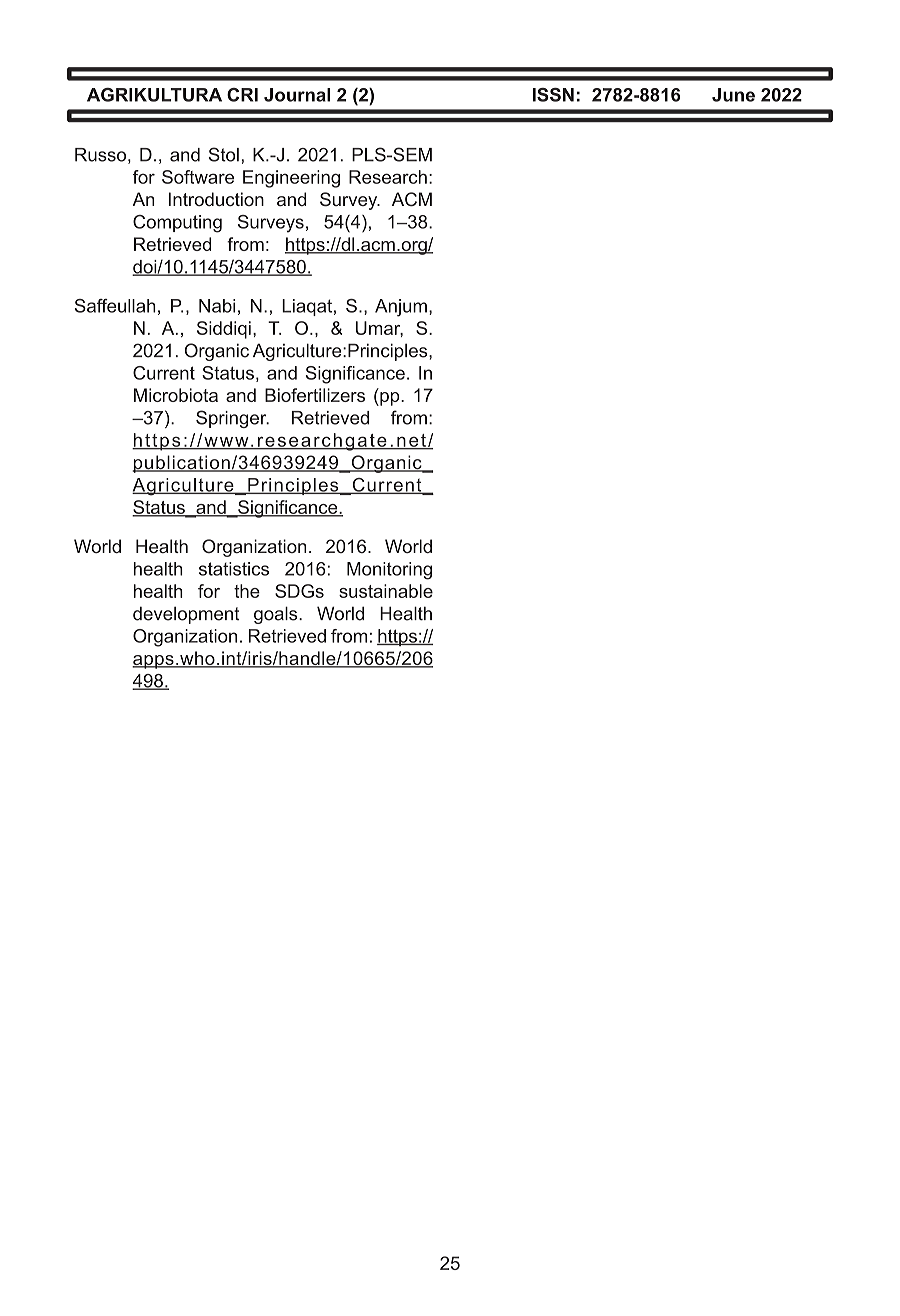 The image size is (900, 1316). What do you see at coordinates (247, 591) in the screenshot?
I see `the` at bounding box center [247, 591].
